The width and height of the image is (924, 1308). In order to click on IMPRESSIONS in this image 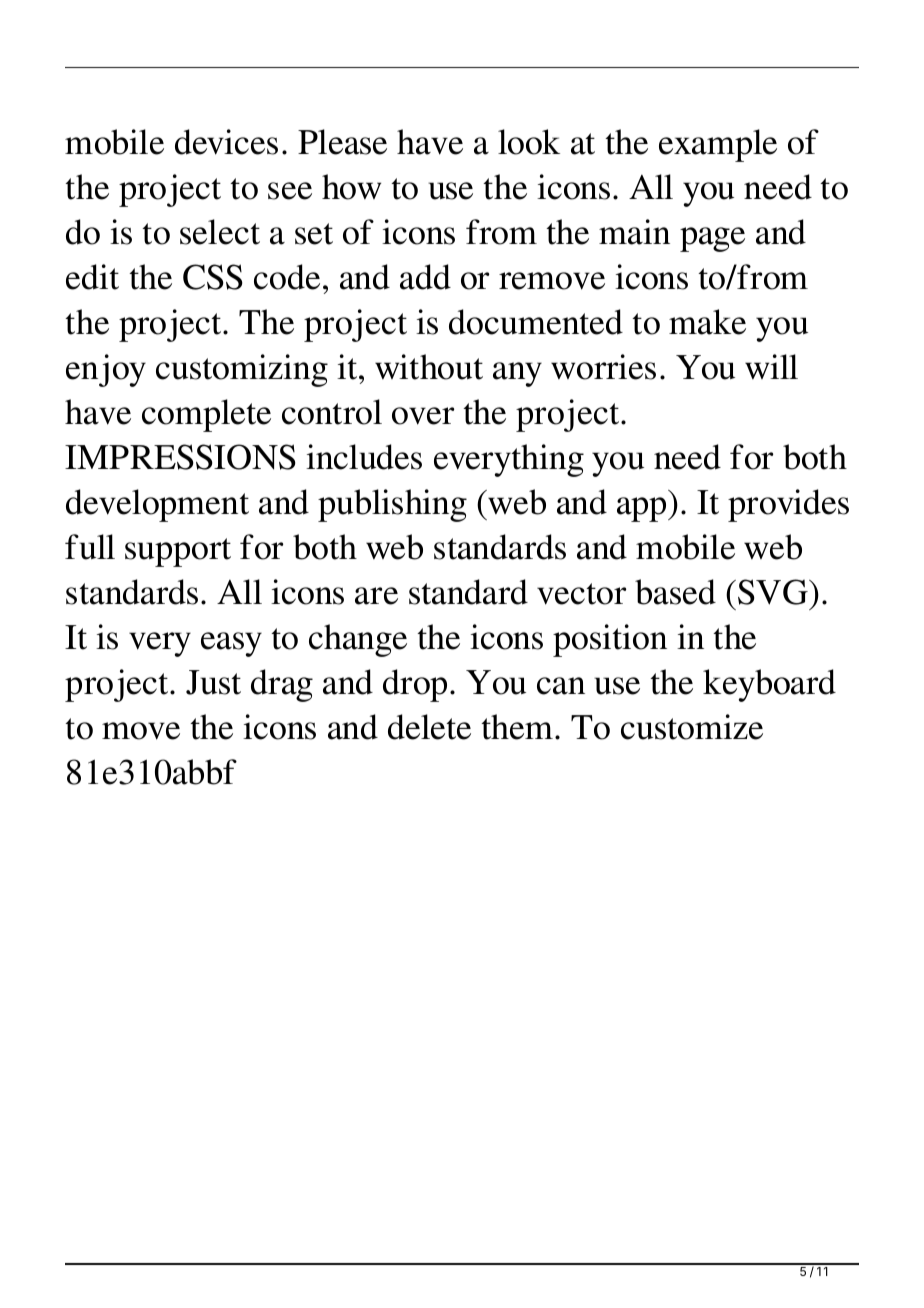, I will do `click(180, 457)`.
